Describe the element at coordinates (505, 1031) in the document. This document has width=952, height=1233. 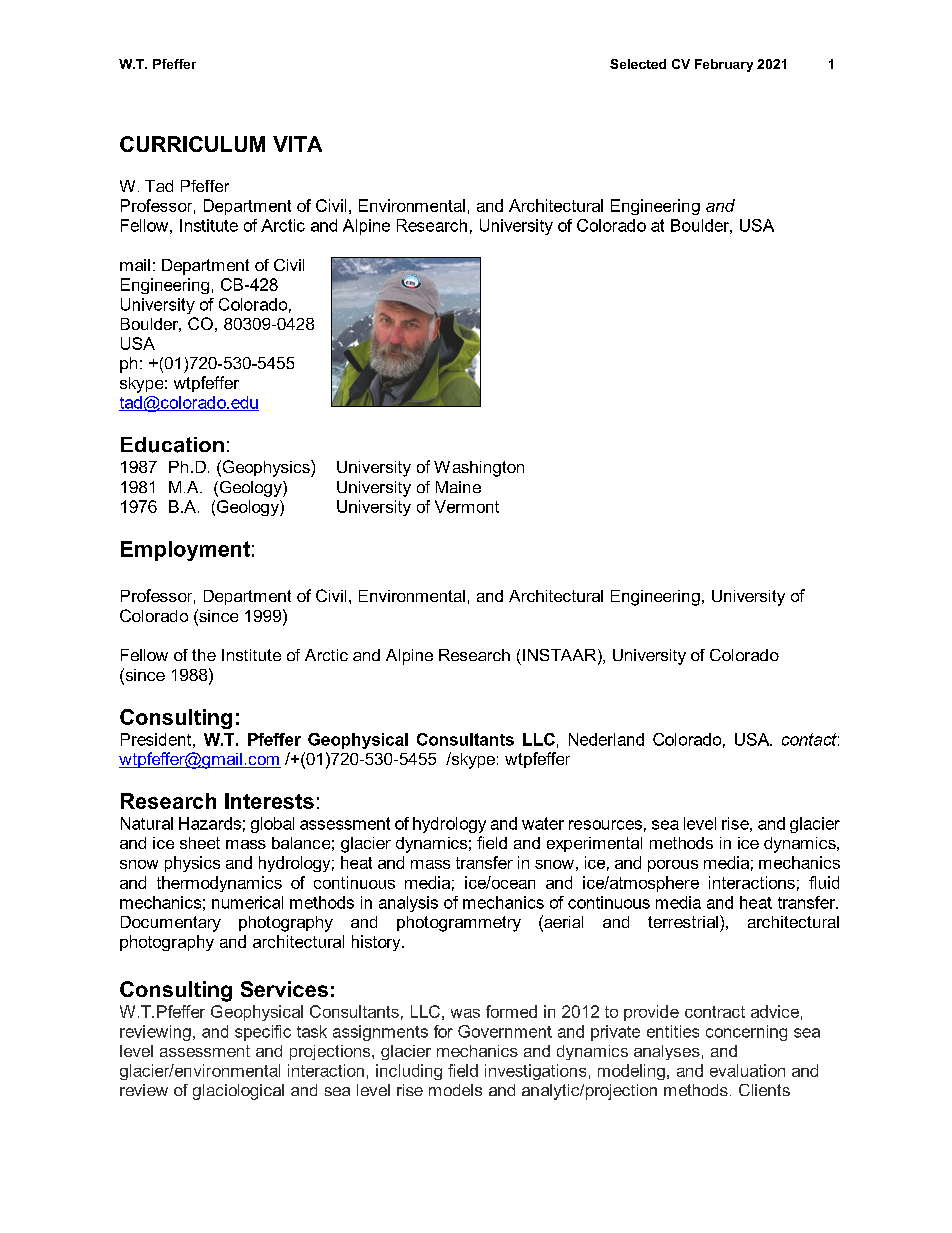
I see `Government` at that location.
